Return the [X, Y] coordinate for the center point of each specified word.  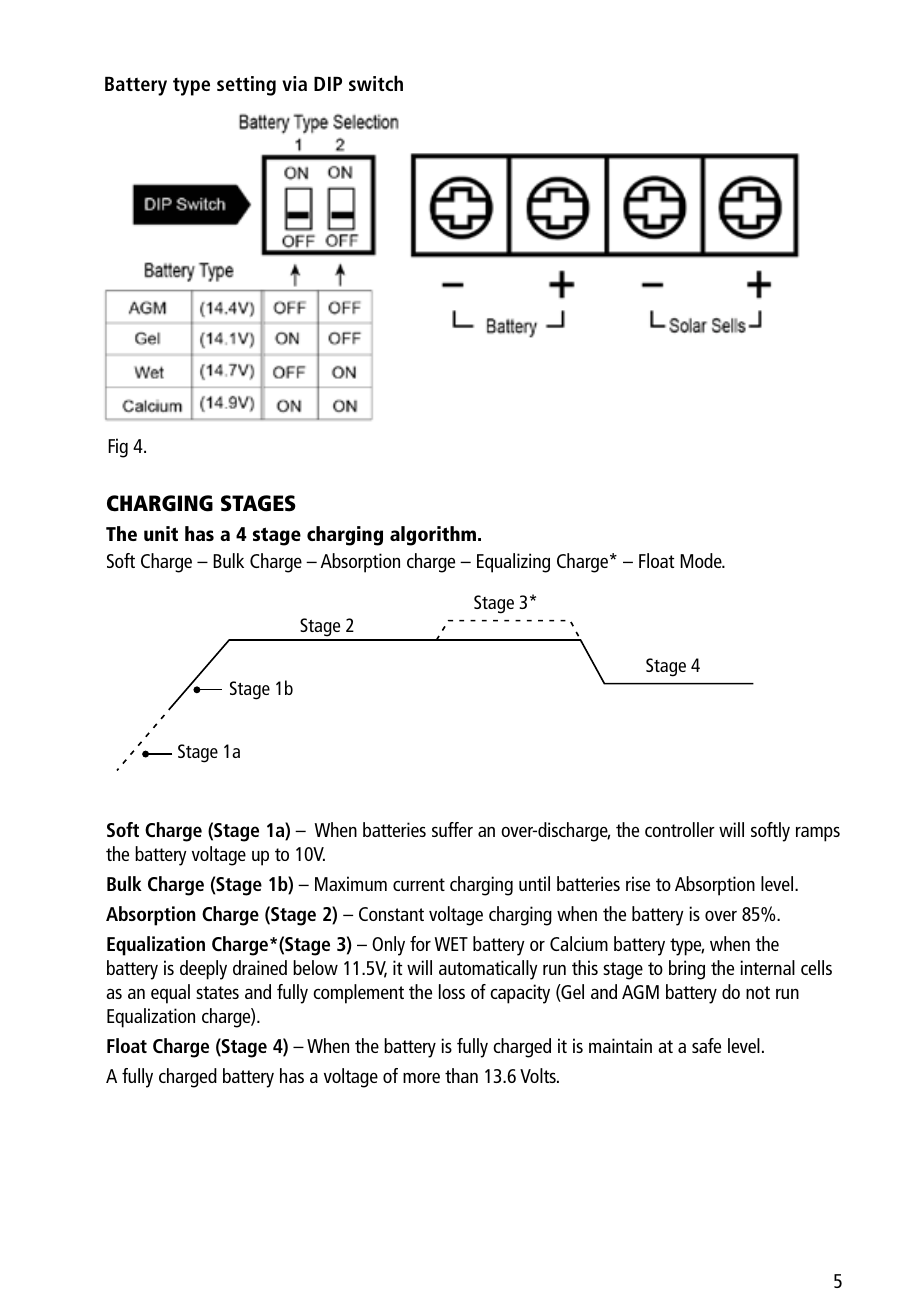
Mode [702, 560]
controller [680, 829]
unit [161, 533]
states [217, 992]
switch [376, 83]
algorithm [434, 536]
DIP [328, 84]
